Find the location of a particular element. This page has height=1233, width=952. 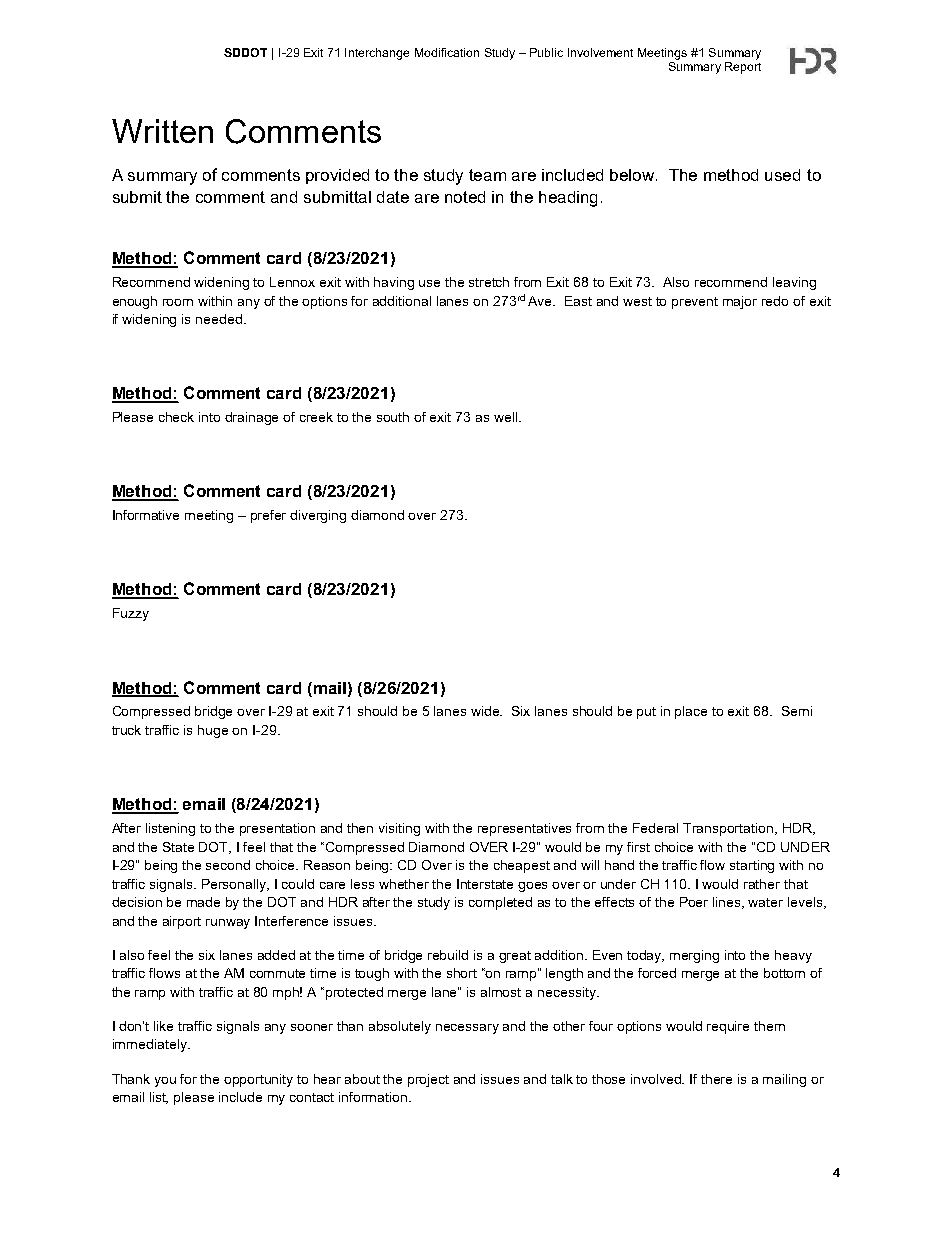

representatives is located at coordinates (524, 829).
